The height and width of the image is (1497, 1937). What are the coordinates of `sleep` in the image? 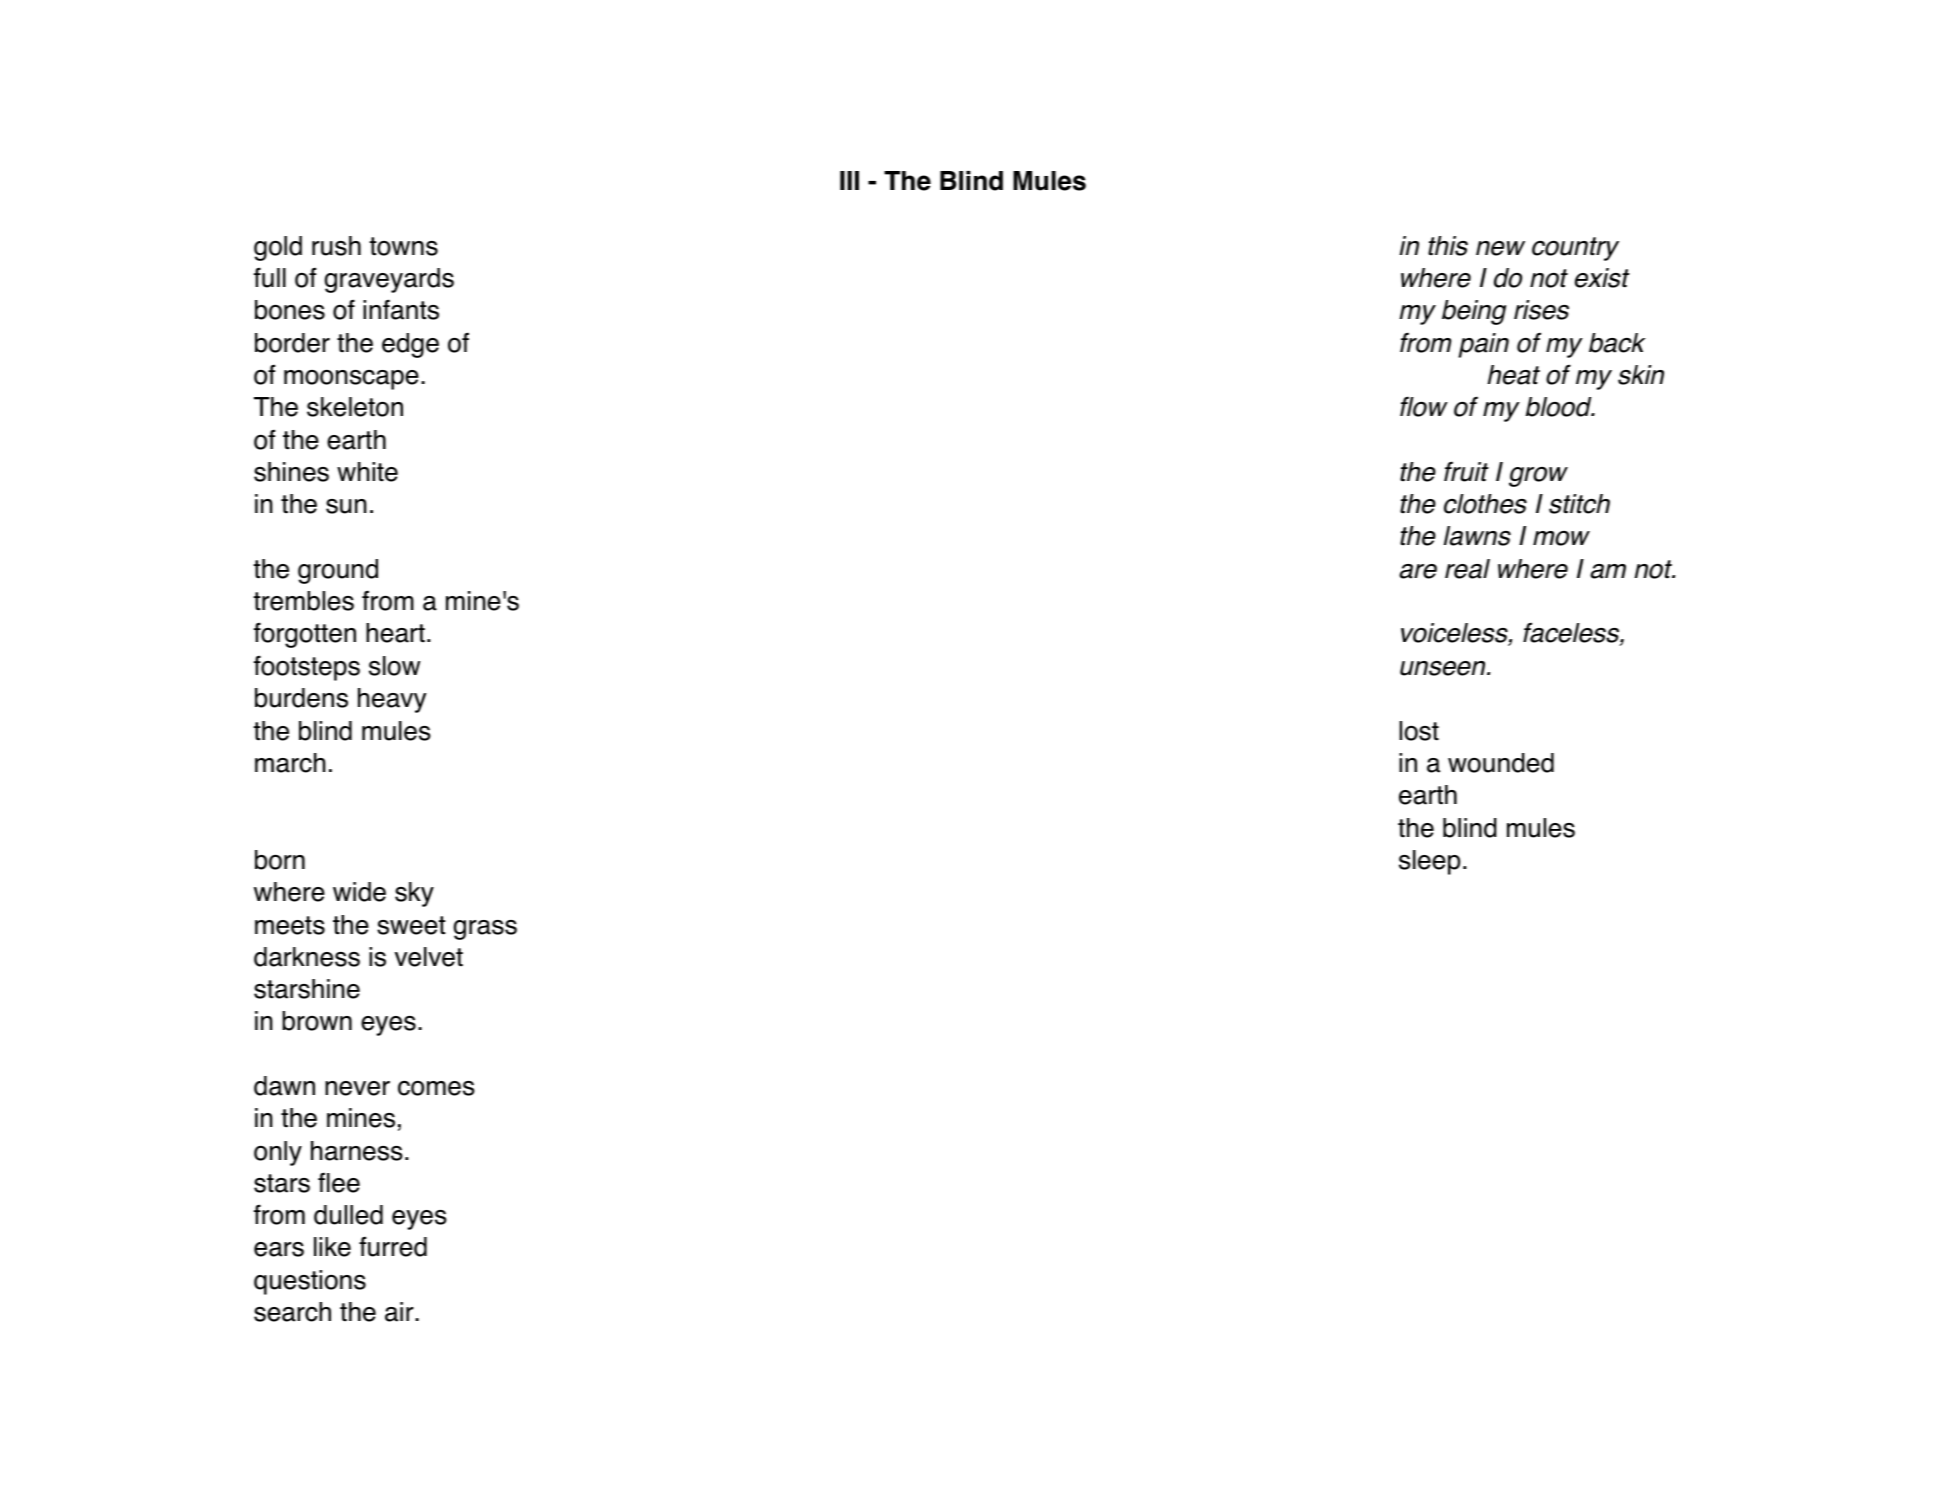 It's located at (1429, 862).
